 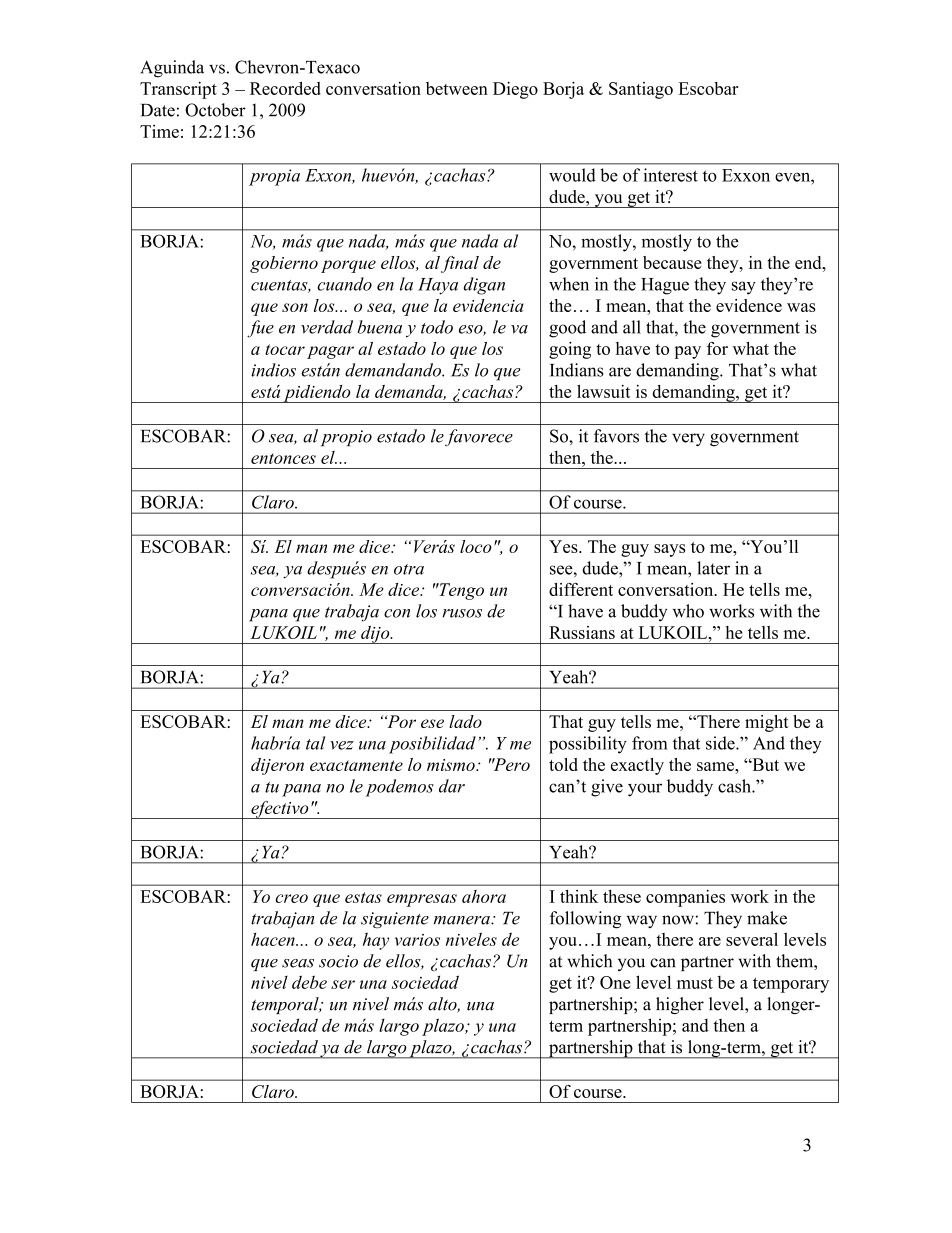 I want to click on Pero, so click(x=511, y=764).
